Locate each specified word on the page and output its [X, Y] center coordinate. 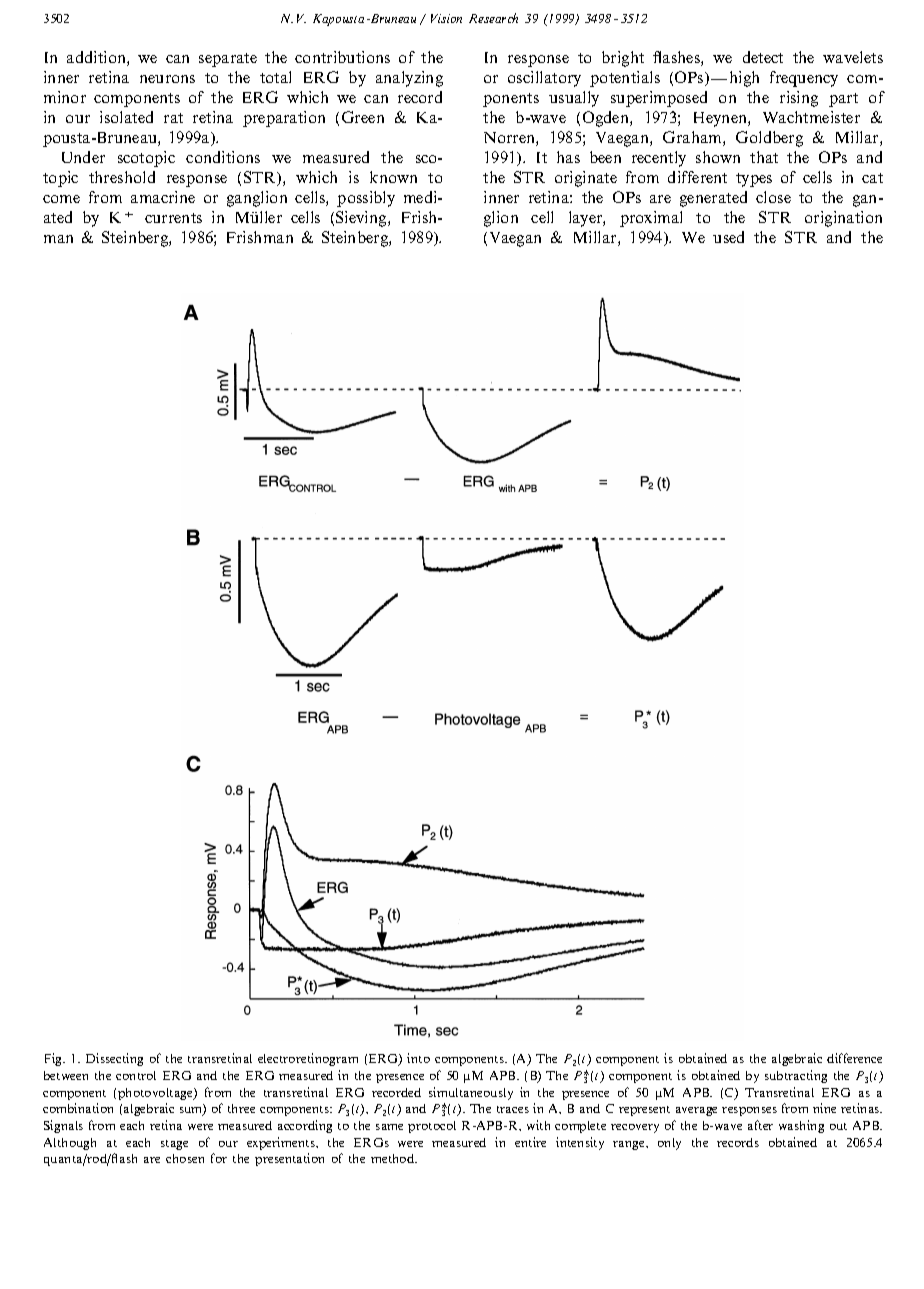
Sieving [362, 219]
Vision [446, 18]
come [61, 199]
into [418, 1058]
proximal [651, 219]
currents [173, 218]
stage [174, 1145]
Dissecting [114, 1059]
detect [763, 57]
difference [854, 1058]
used [728, 237]
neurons [167, 79]
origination [843, 219]
